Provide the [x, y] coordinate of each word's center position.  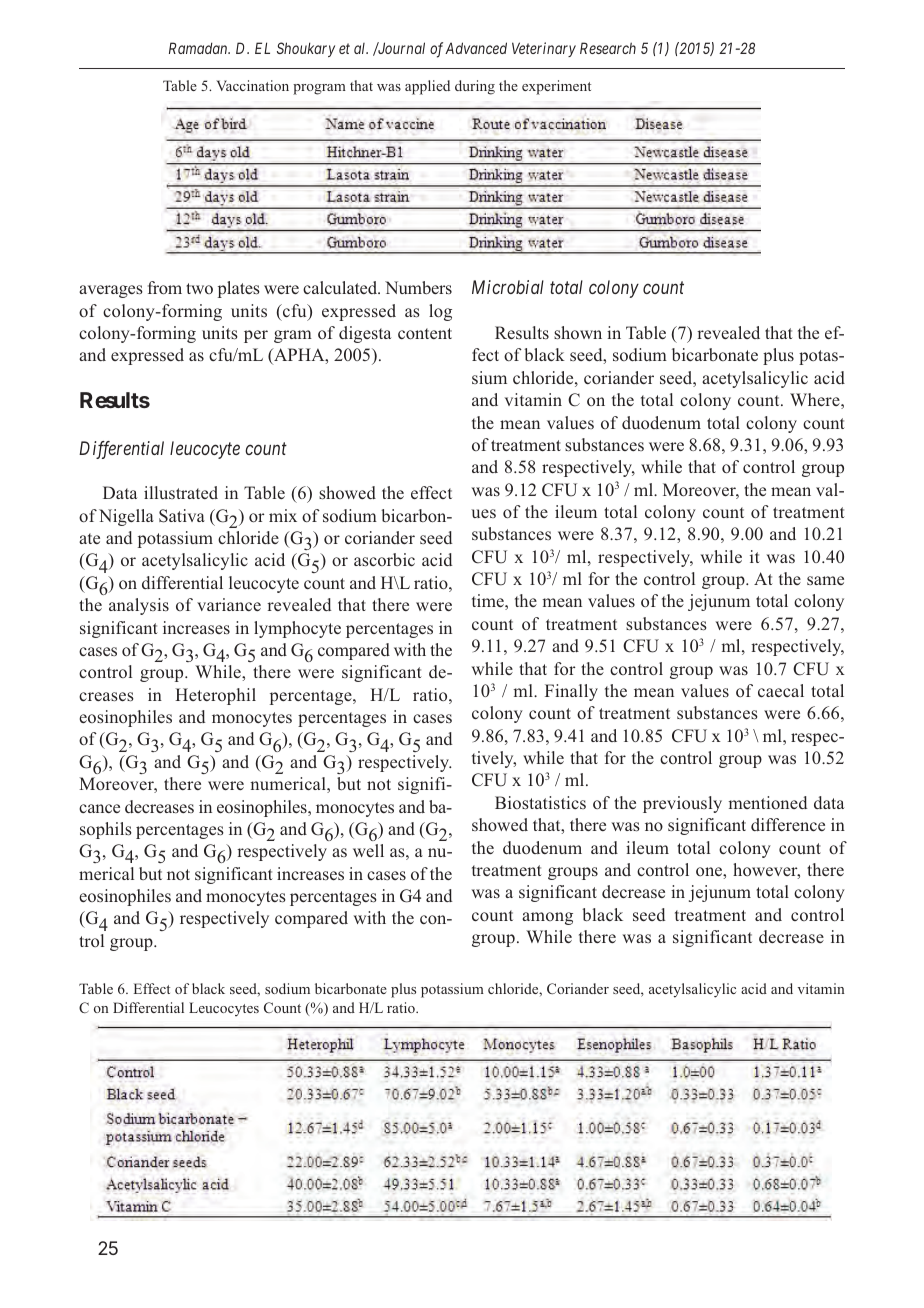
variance [229, 604]
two [199, 288]
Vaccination [252, 85]
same [825, 580]
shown [578, 333]
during [475, 87]
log [440, 312]
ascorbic [384, 560]
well [368, 850]
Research [608, 48]
